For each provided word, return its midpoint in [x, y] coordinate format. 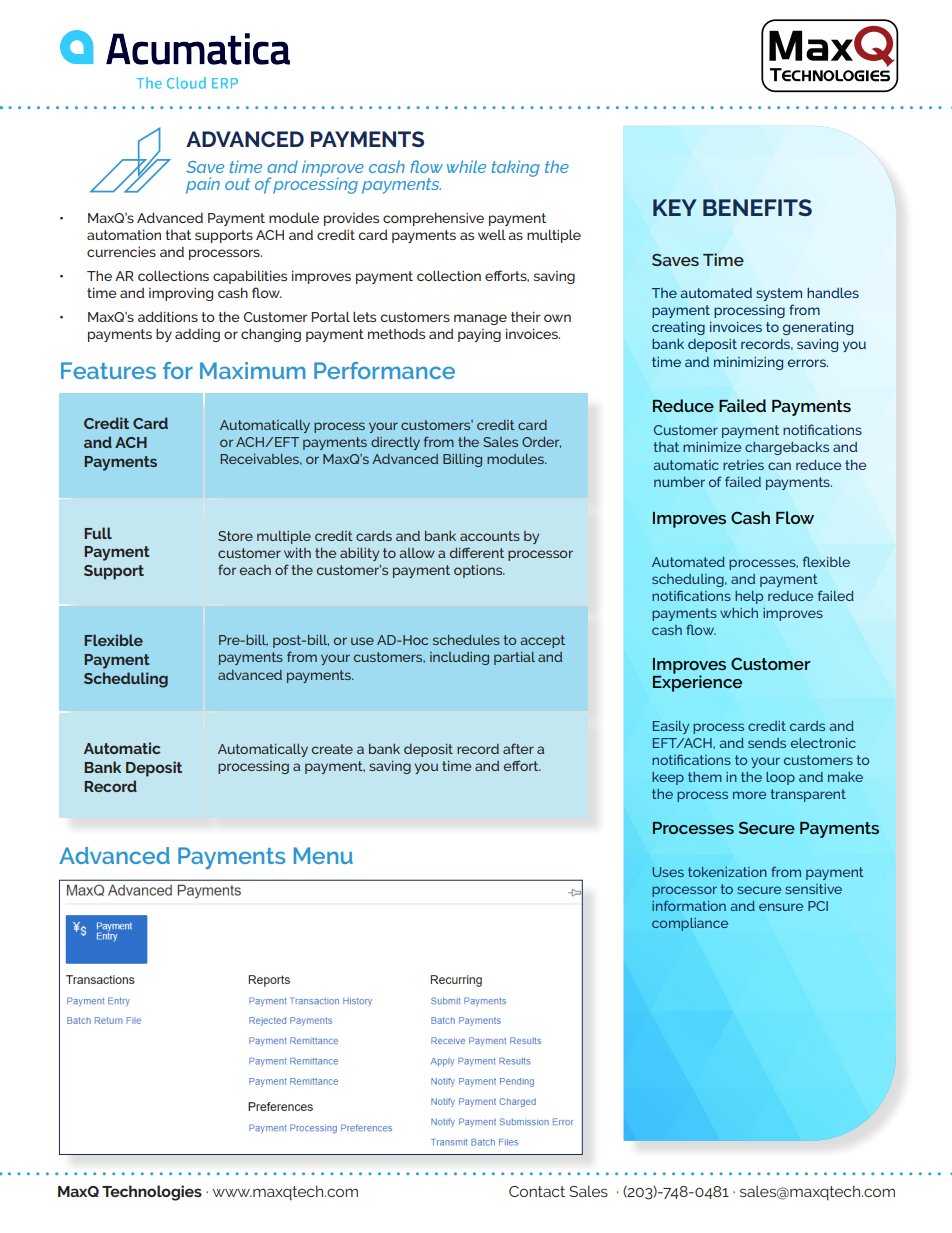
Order [541, 442]
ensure [781, 907]
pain [203, 185]
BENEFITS [757, 207]
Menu [323, 855]
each [255, 570]
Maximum [253, 370]
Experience [697, 682]
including [459, 658]
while [466, 166]
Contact [537, 1191]
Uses [668, 872]
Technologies [152, 1193]
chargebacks [787, 448]
